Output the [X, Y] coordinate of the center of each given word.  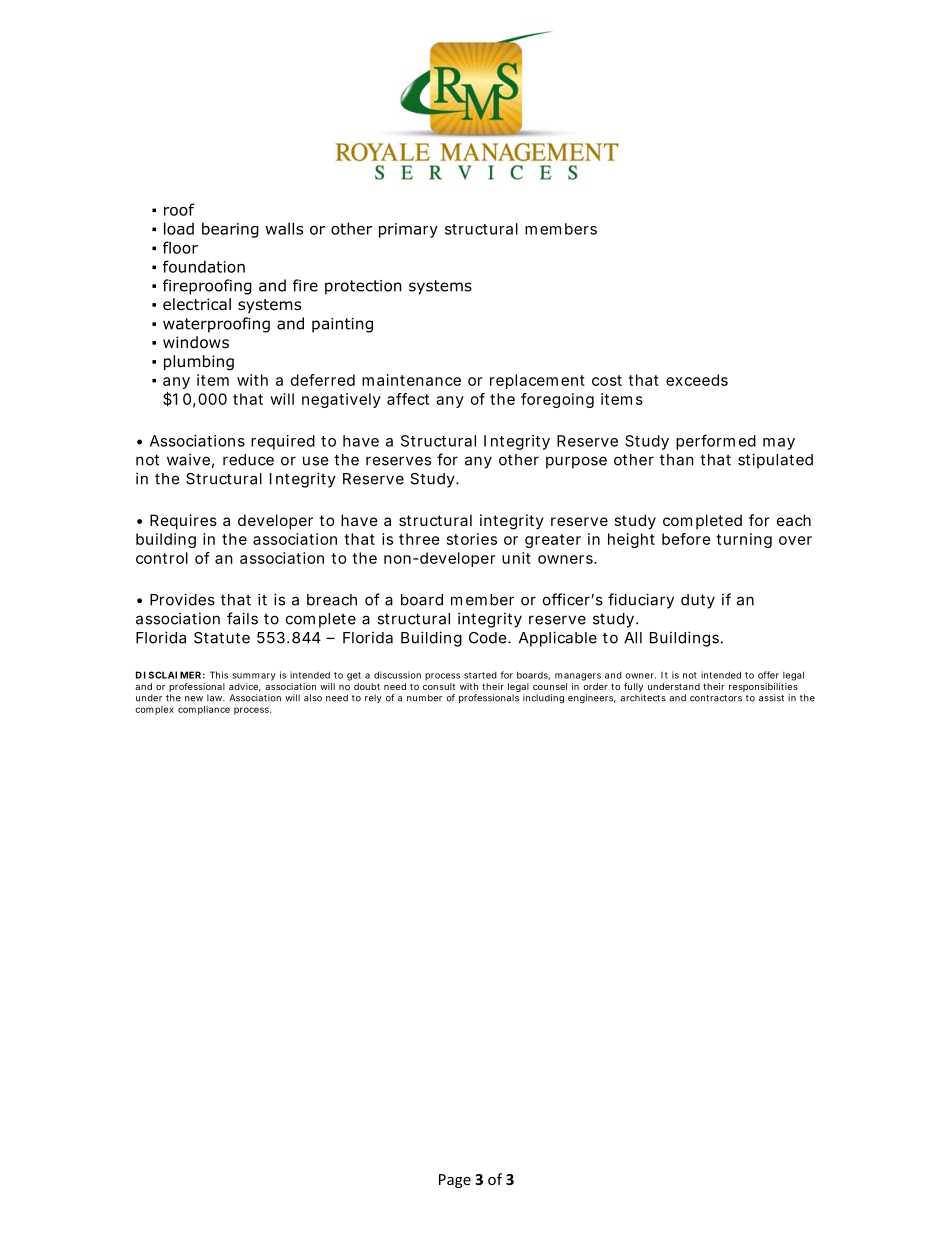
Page [455, 1181]
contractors [716, 698]
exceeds [697, 380]
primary [408, 230]
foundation [204, 266]
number [424, 698]
